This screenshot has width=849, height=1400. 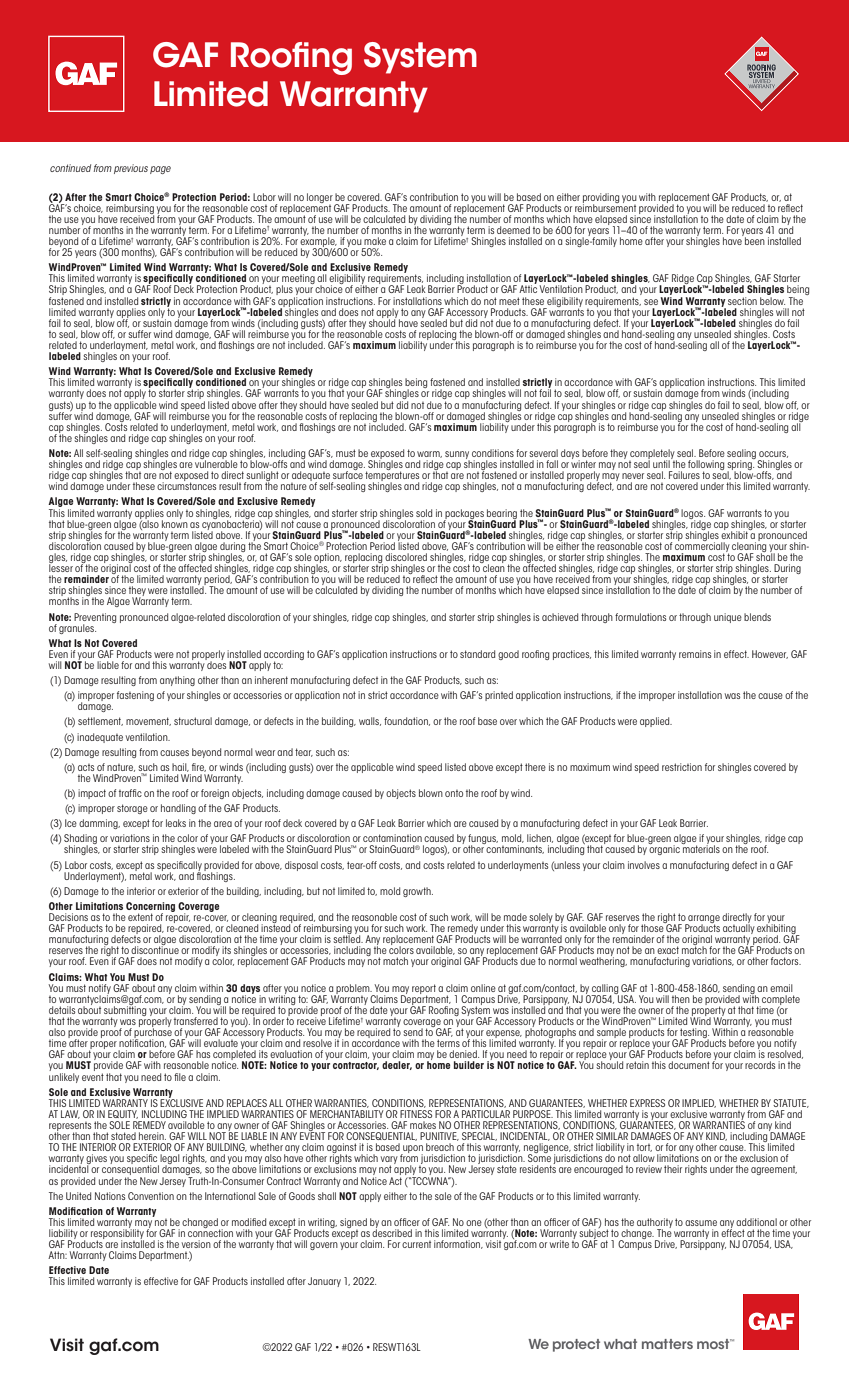 I want to click on surface, so click(x=348, y=474).
